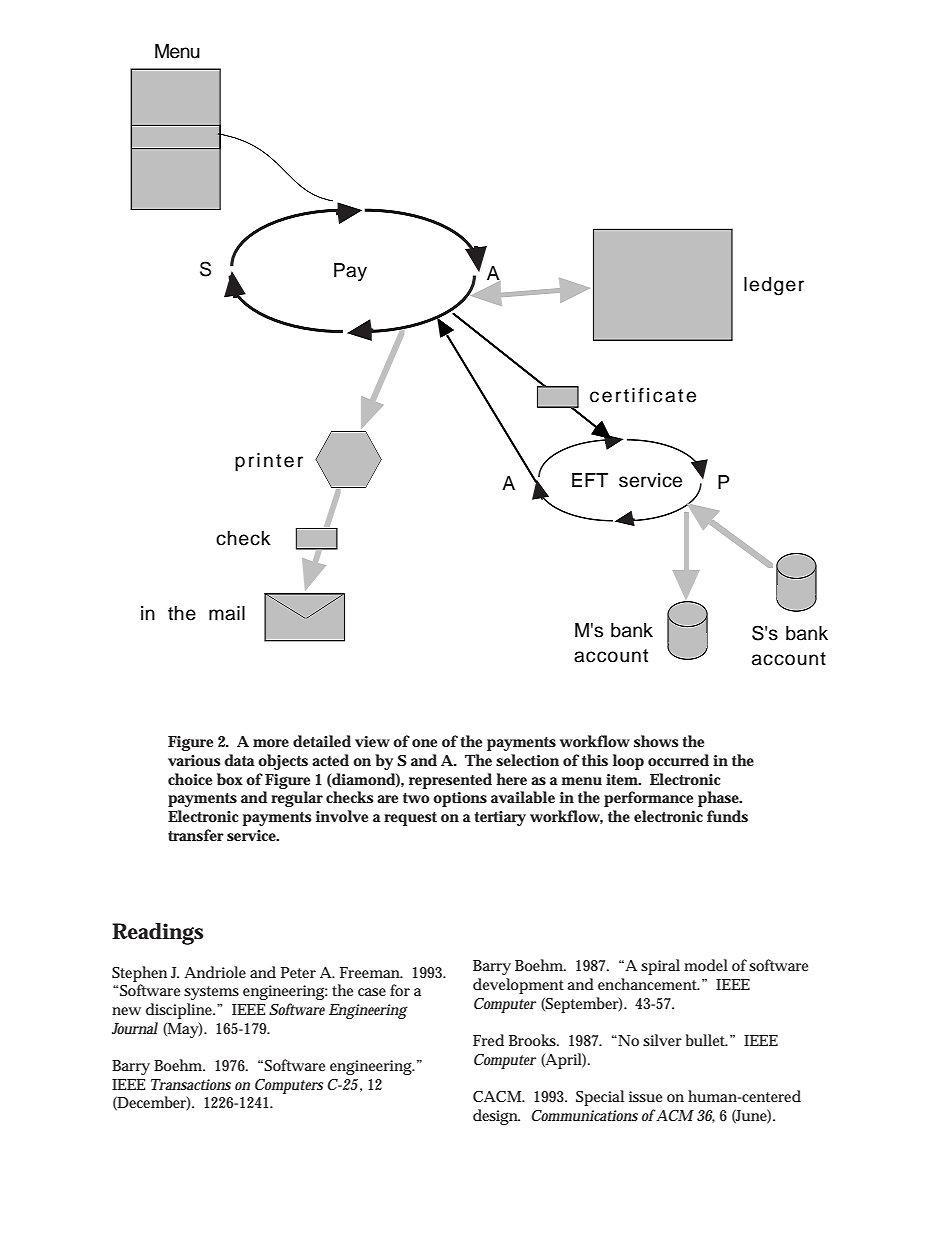  Describe the element at coordinates (643, 395) in the image. I see `certificate` at that location.
